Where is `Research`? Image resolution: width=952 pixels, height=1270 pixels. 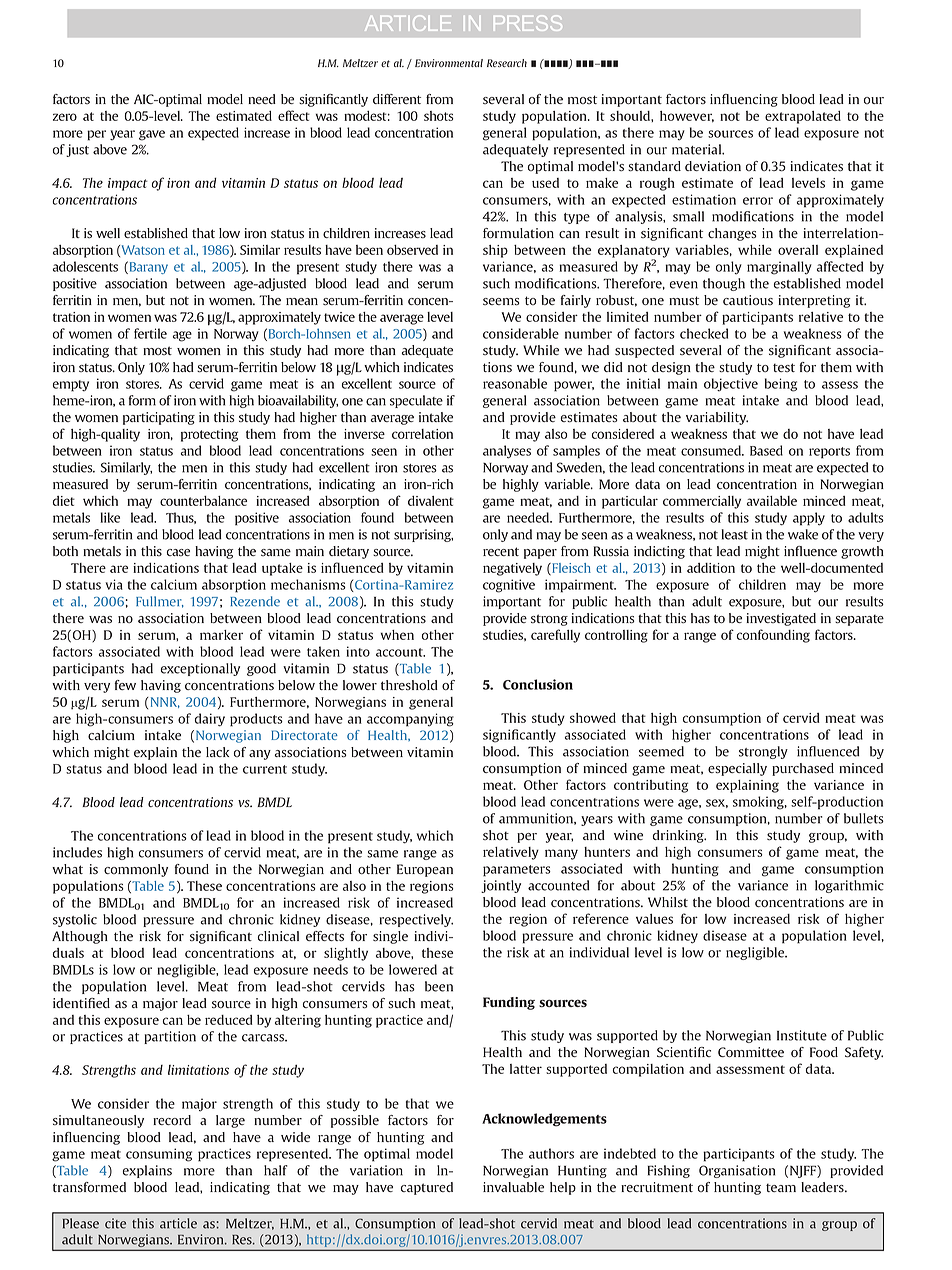 Research is located at coordinates (507, 63).
